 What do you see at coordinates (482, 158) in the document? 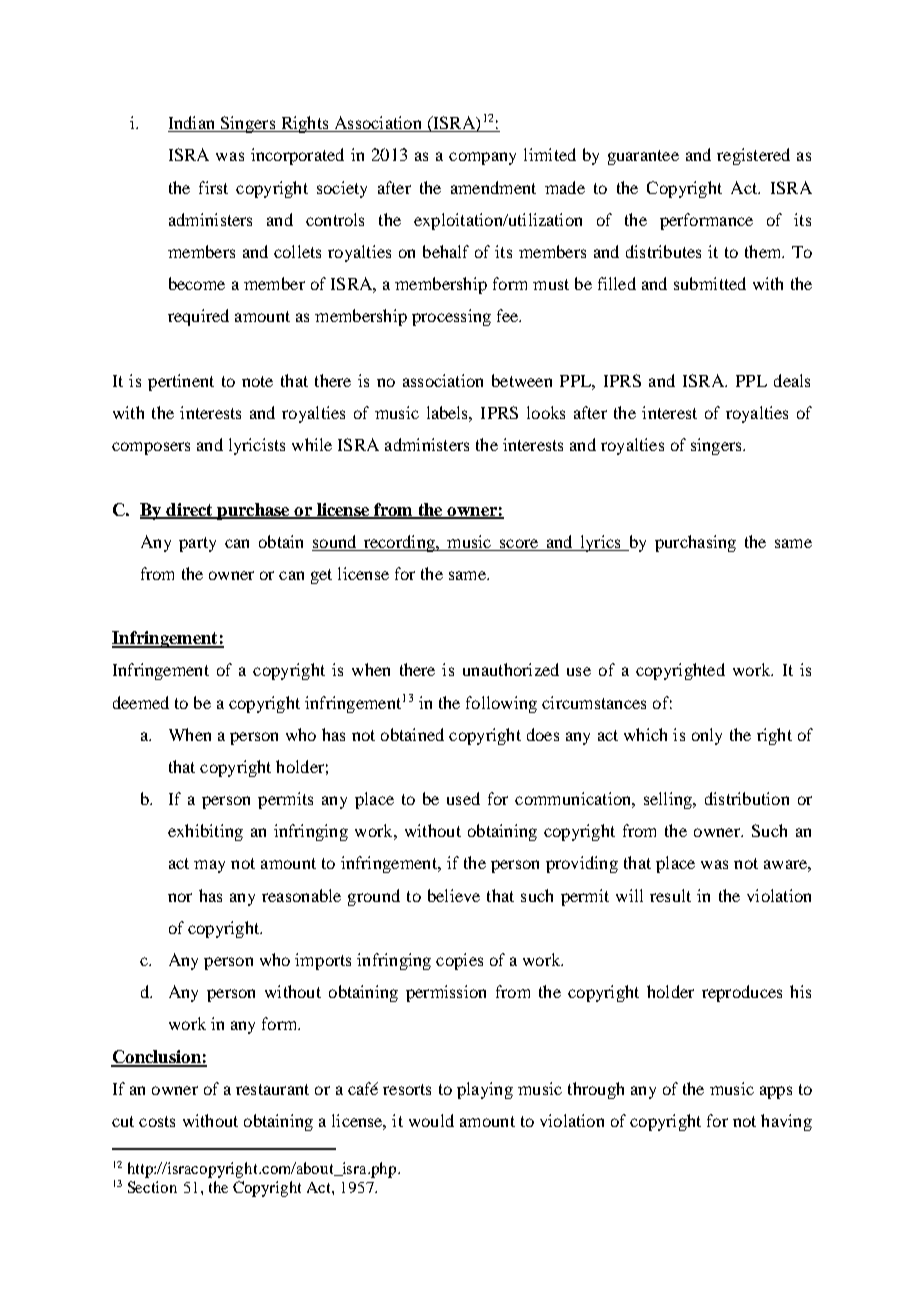
I see `company` at bounding box center [482, 158].
